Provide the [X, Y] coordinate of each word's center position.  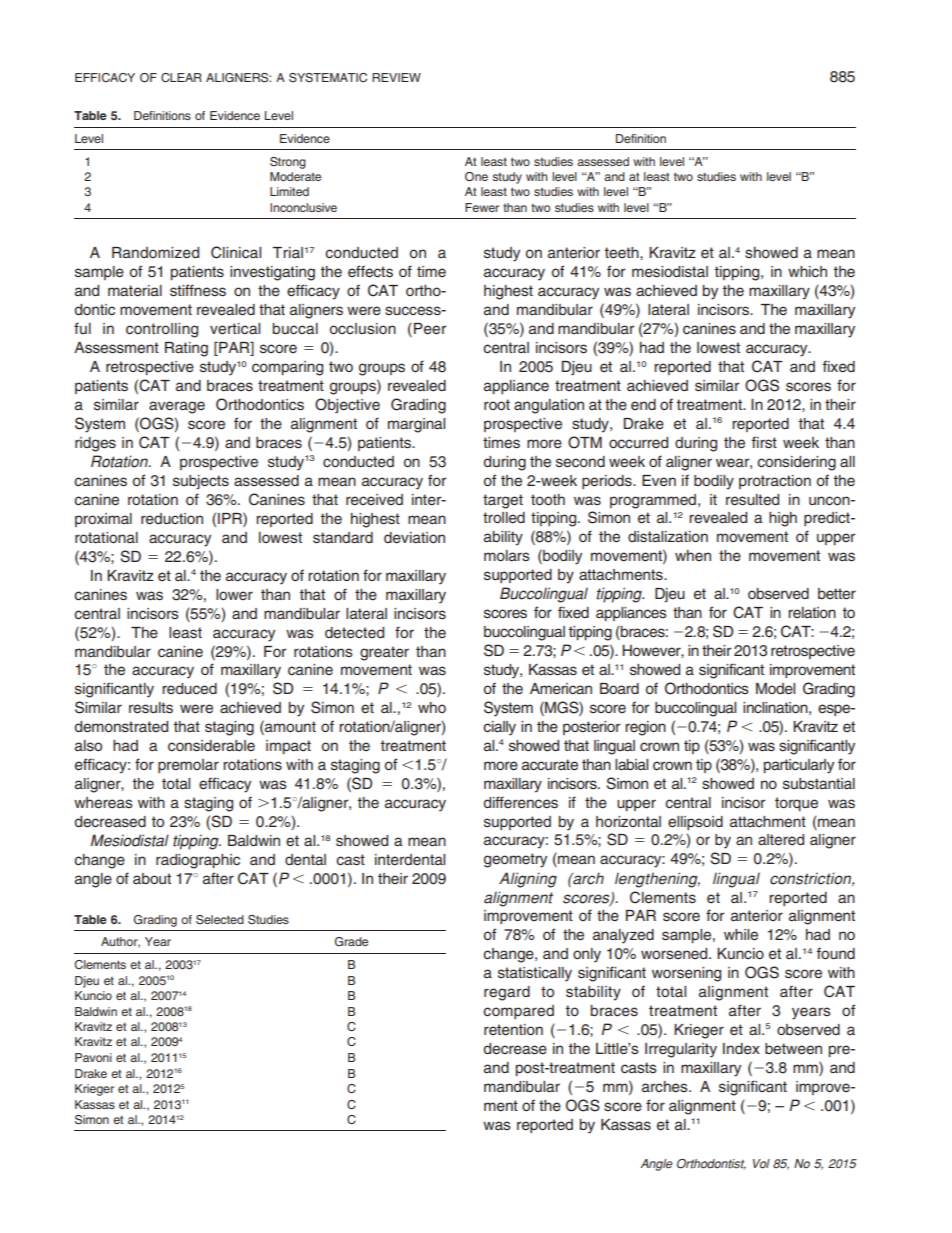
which [807, 271]
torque [796, 804]
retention [513, 1030]
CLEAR [181, 77]
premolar [188, 766]
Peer [430, 329]
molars [507, 555]
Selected [220, 920]
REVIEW [396, 77]
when [693, 555]
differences [521, 802]
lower [234, 594]
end [643, 404]
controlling [162, 330]
